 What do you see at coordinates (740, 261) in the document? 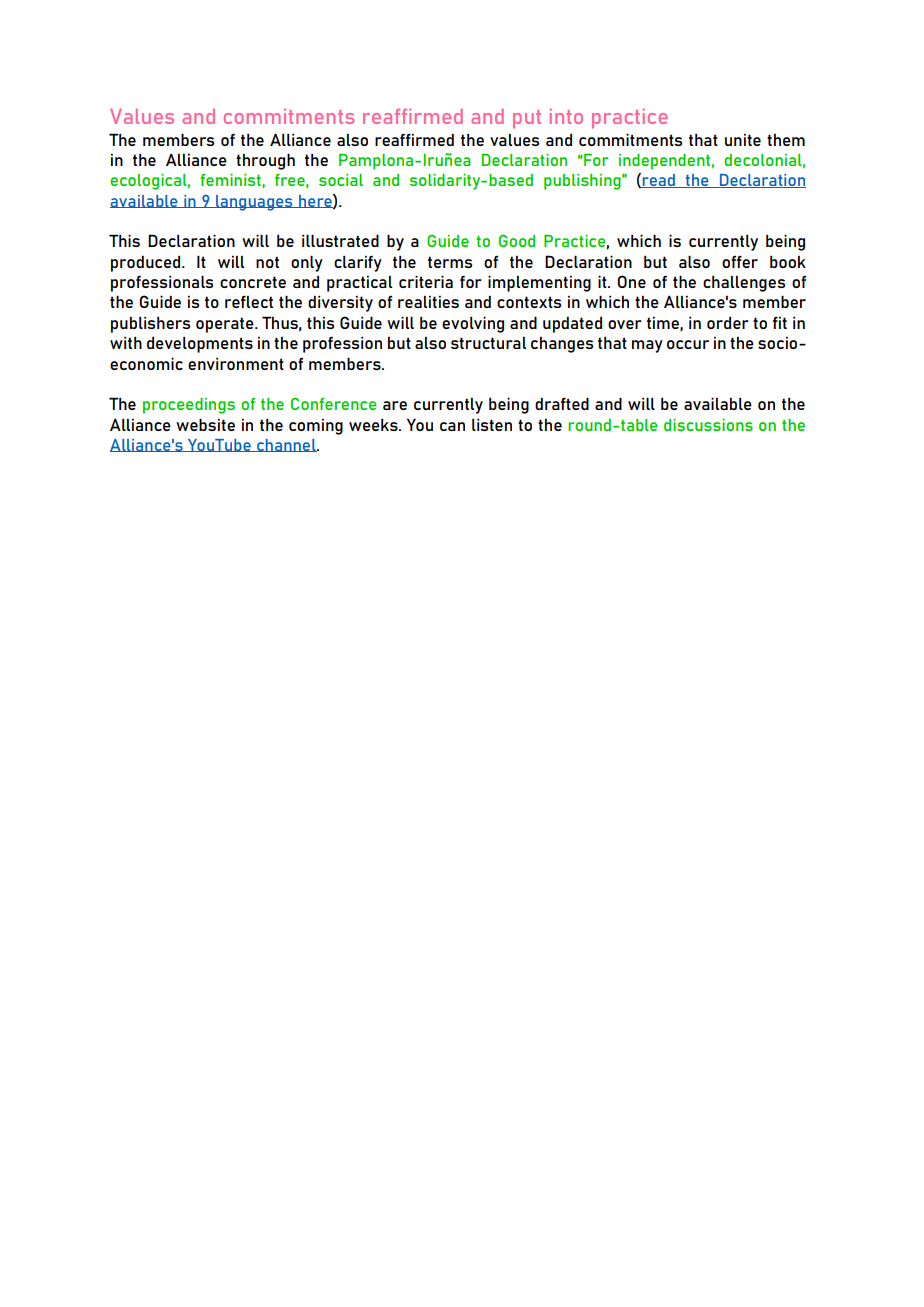
I see `offer` at bounding box center [740, 261].
